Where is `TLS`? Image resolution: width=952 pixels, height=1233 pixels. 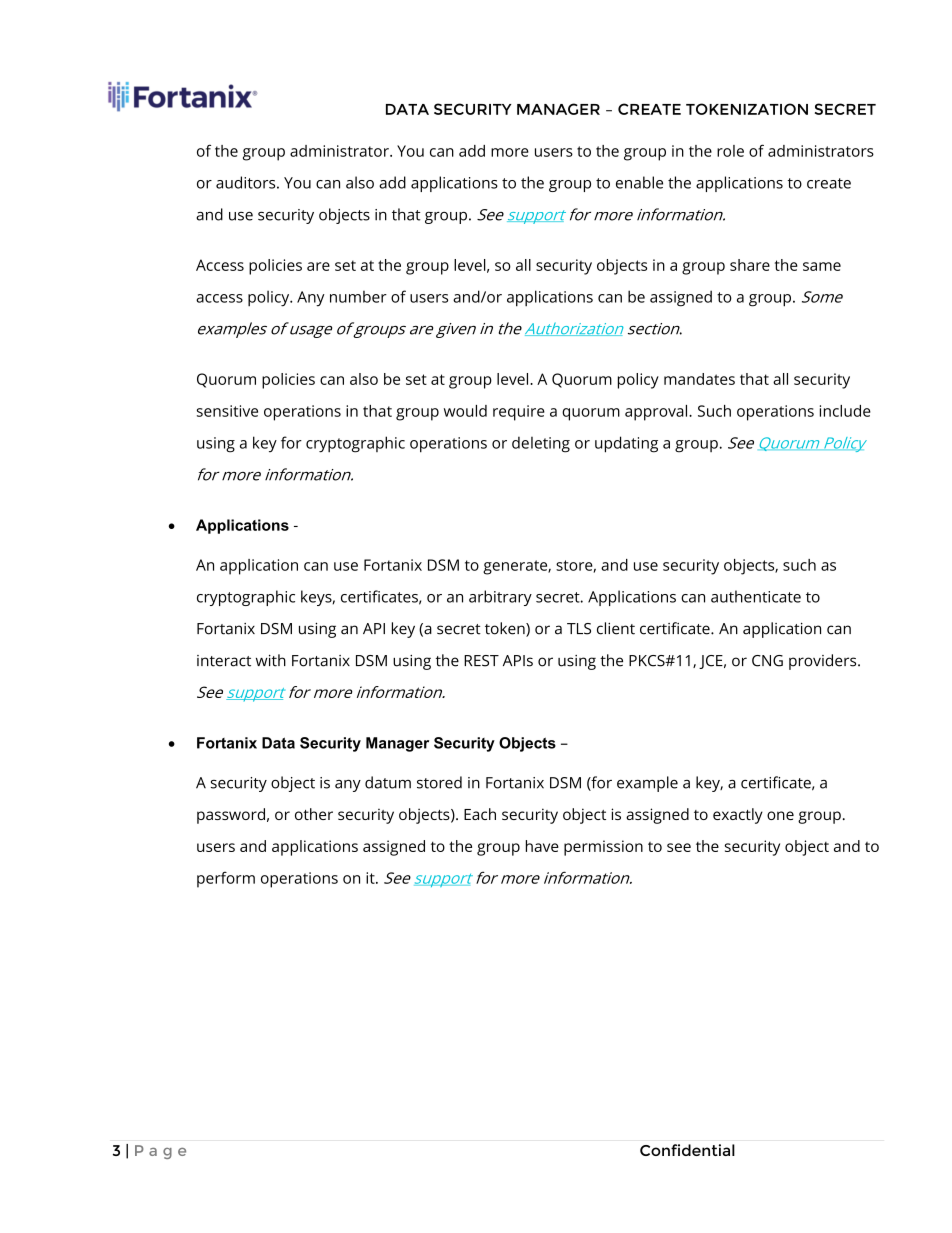
TLS is located at coordinates (579, 629).
